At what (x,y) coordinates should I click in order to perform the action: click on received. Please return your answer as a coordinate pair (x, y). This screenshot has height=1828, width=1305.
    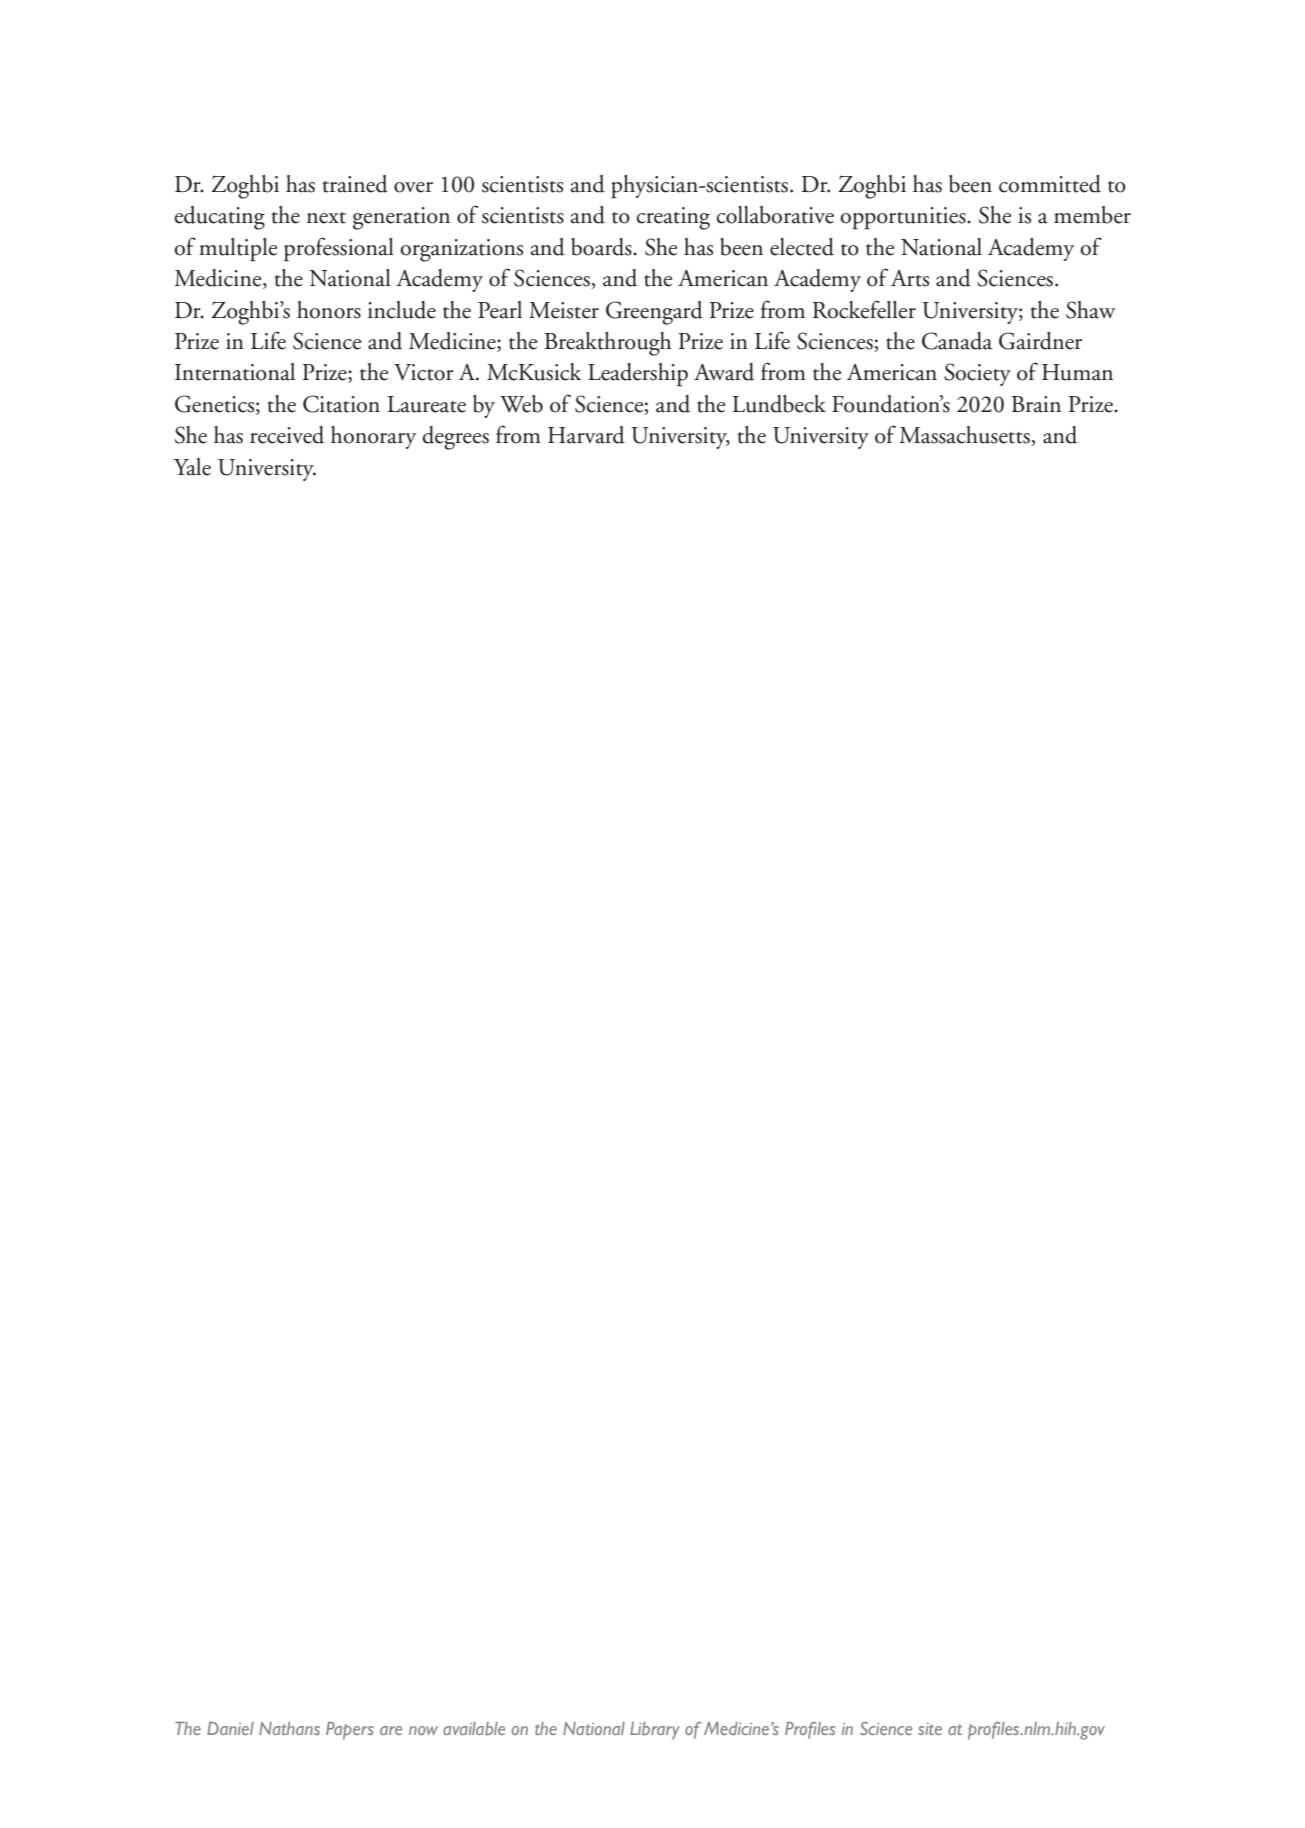
    Looking at the image, I should click on (287, 435).
